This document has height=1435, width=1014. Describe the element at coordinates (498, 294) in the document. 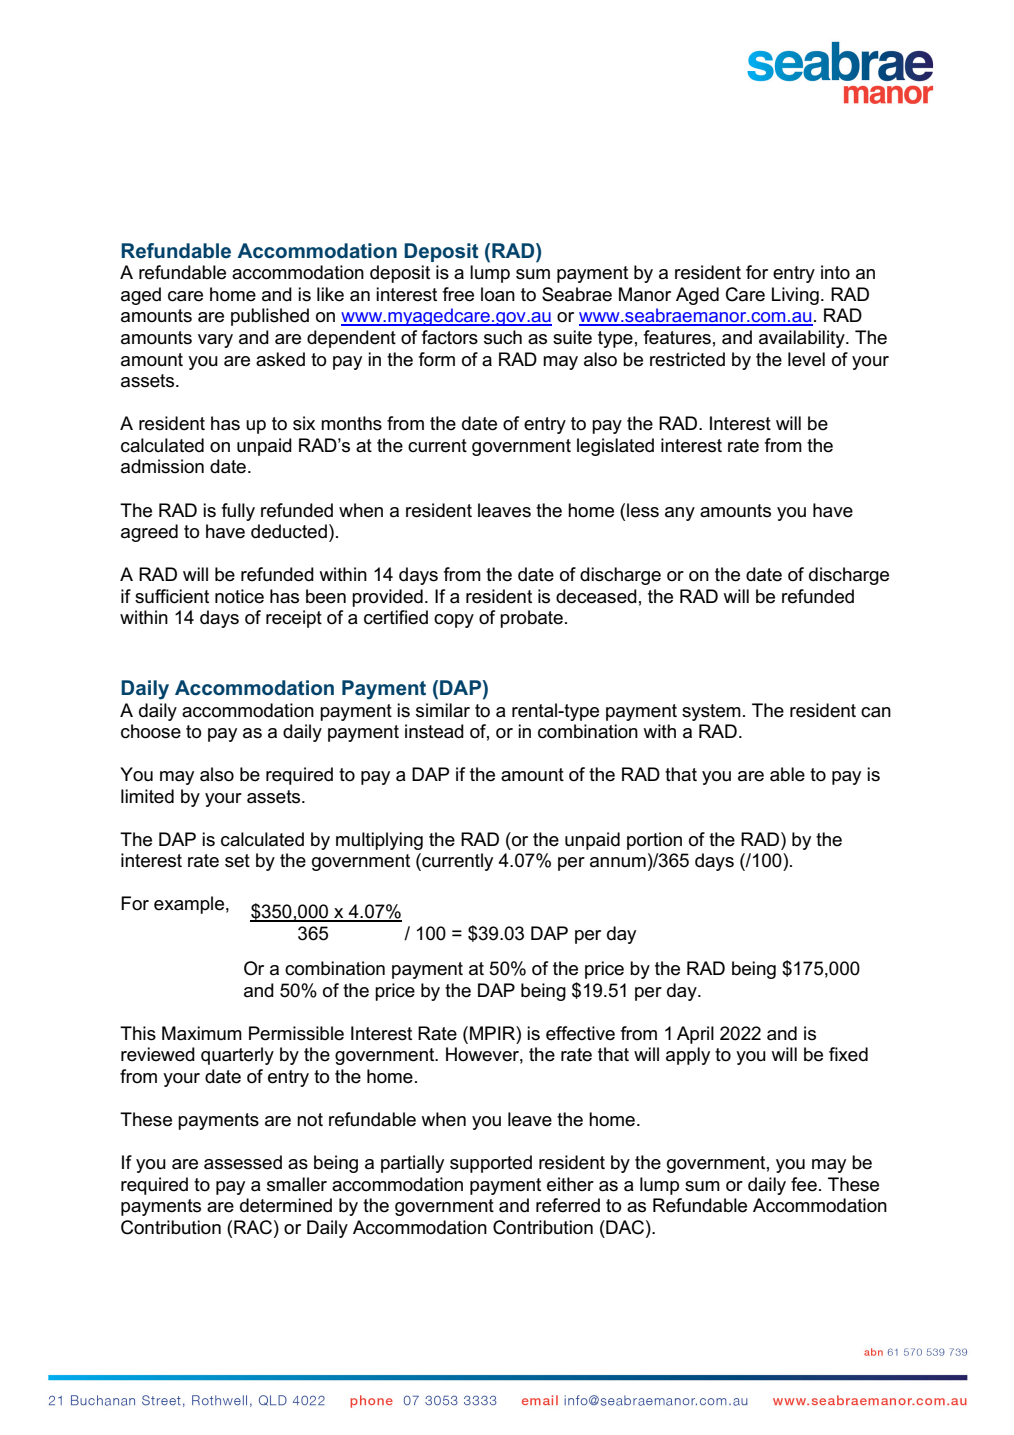

I see `loan` at that location.
